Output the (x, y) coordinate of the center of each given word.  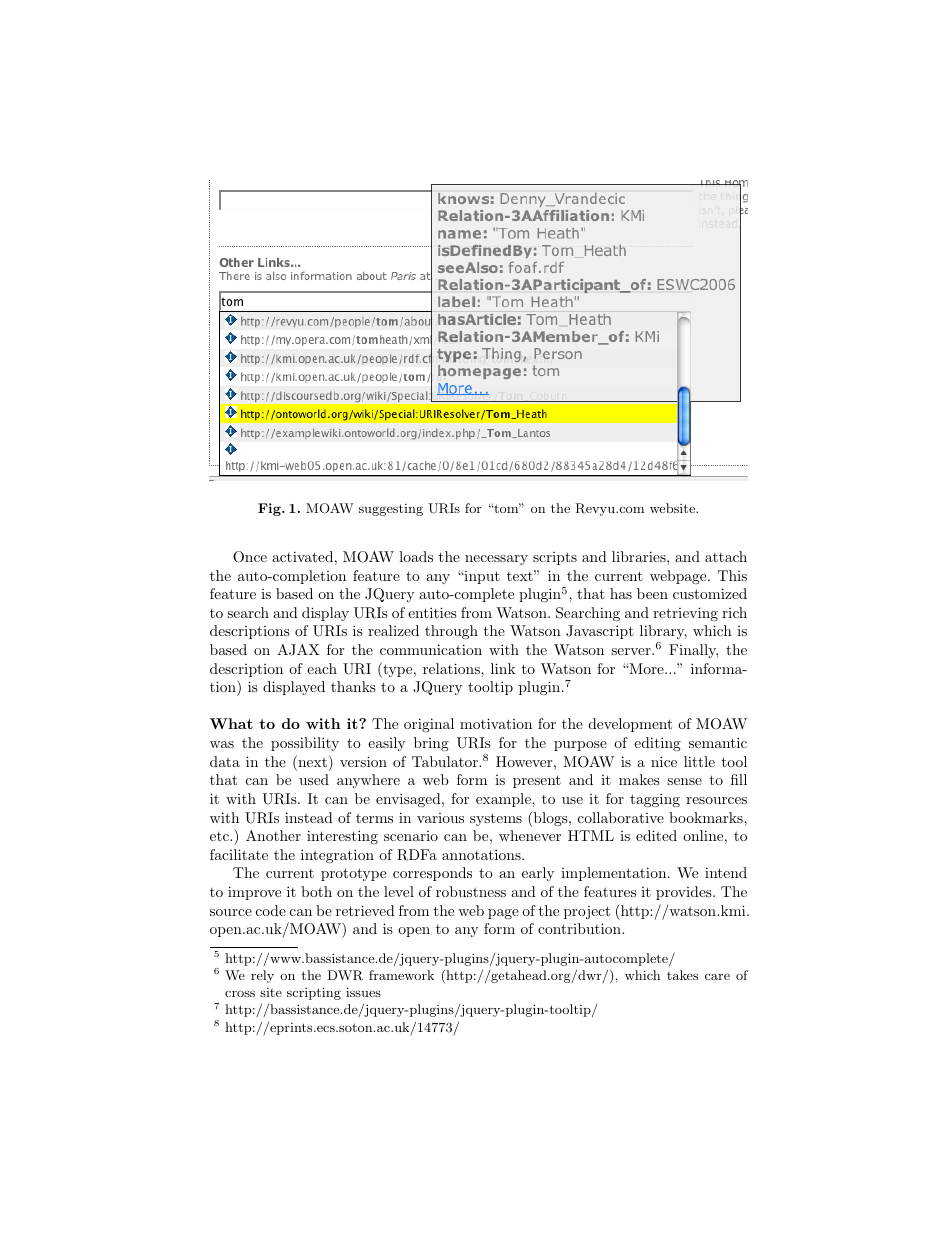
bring (431, 744)
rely (262, 976)
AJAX (298, 650)
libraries (640, 556)
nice (664, 761)
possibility (305, 744)
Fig (270, 509)
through (451, 632)
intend (726, 872)
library (663, 634)
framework (401, 975)
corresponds (432, 874)
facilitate (239, 854)
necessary (496, 560)
